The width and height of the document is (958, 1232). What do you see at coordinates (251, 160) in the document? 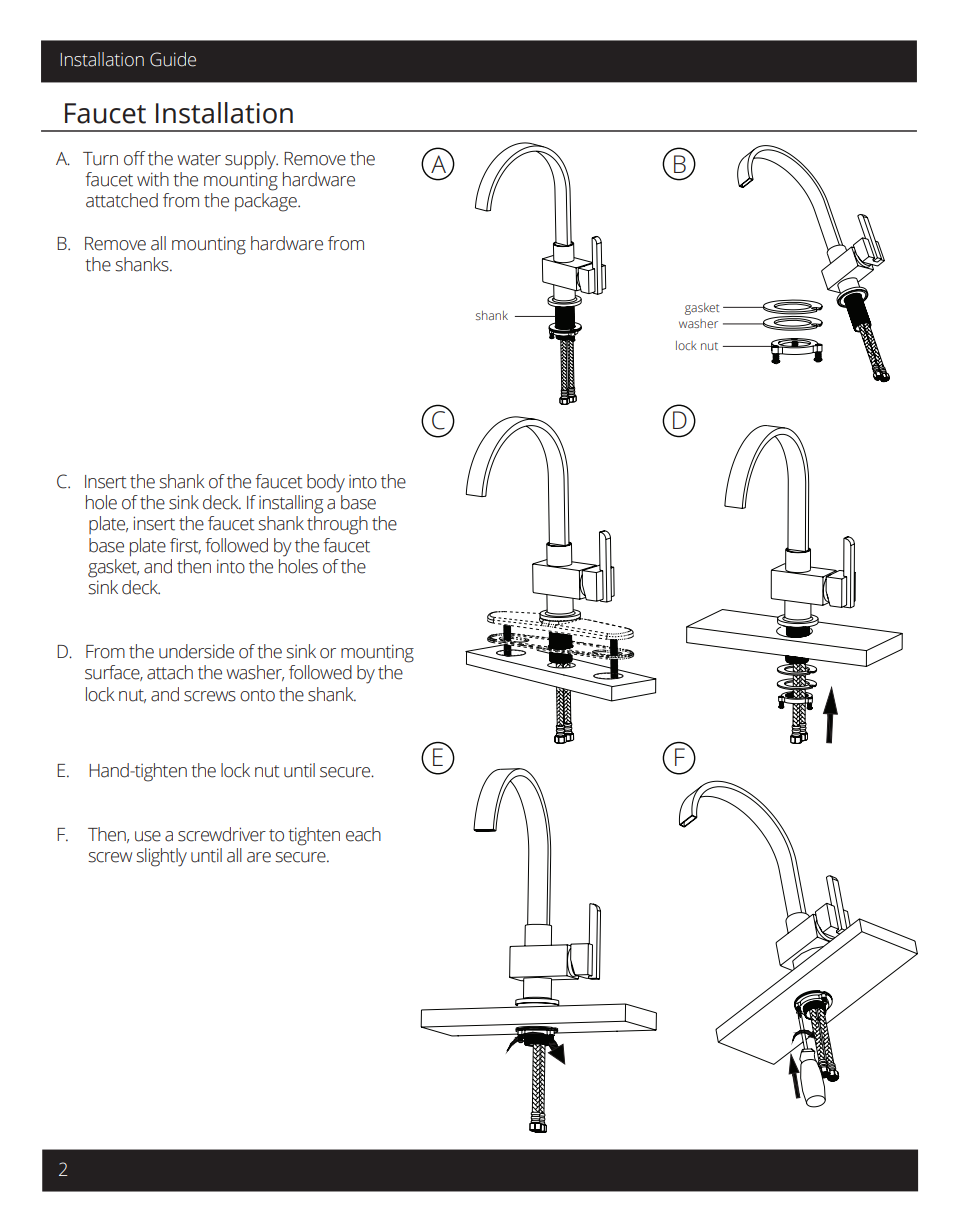
I see `supply` at bounding box center [251, 160].
